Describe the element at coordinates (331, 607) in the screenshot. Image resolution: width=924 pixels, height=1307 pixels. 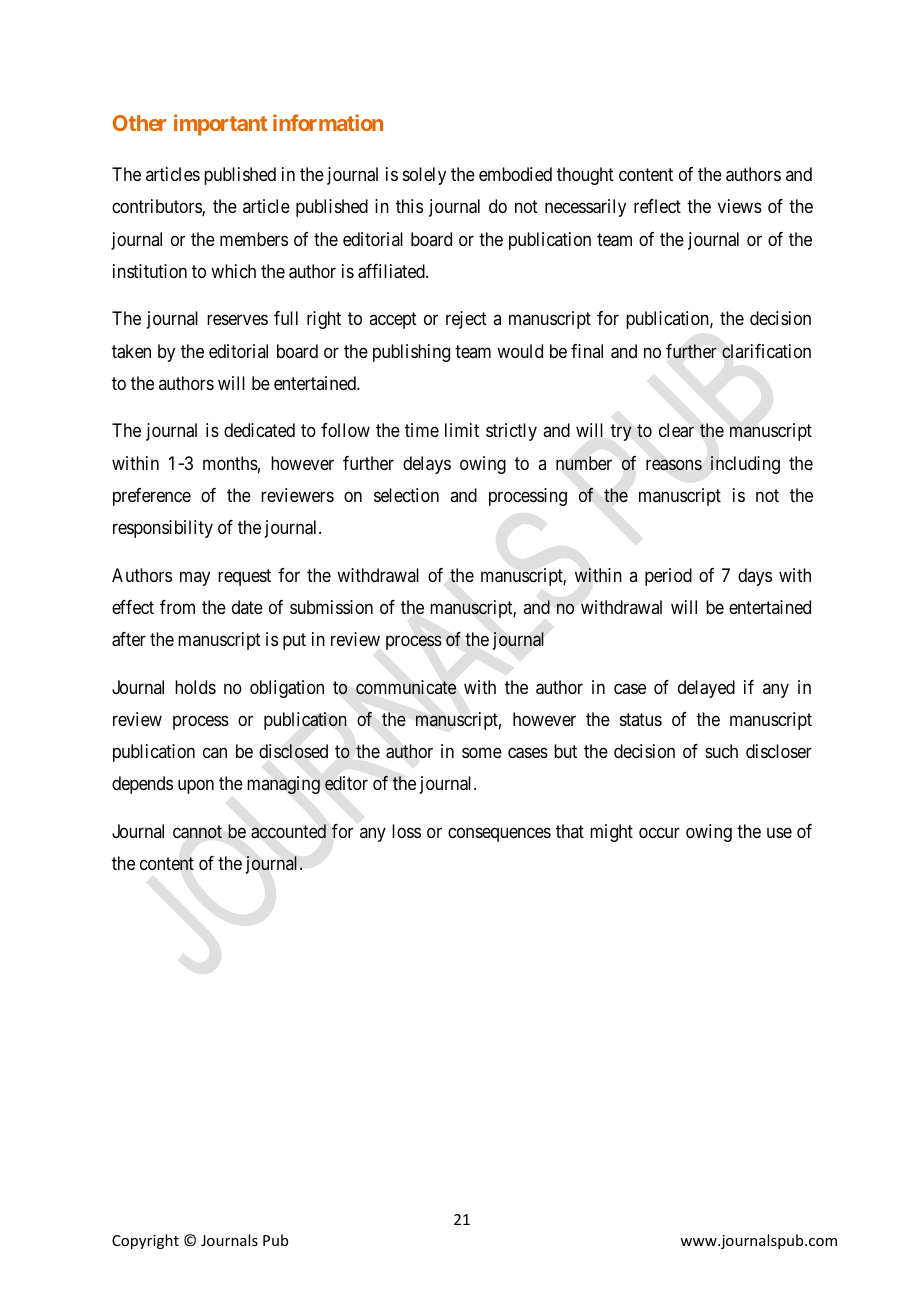
I see `submission` at that location.
